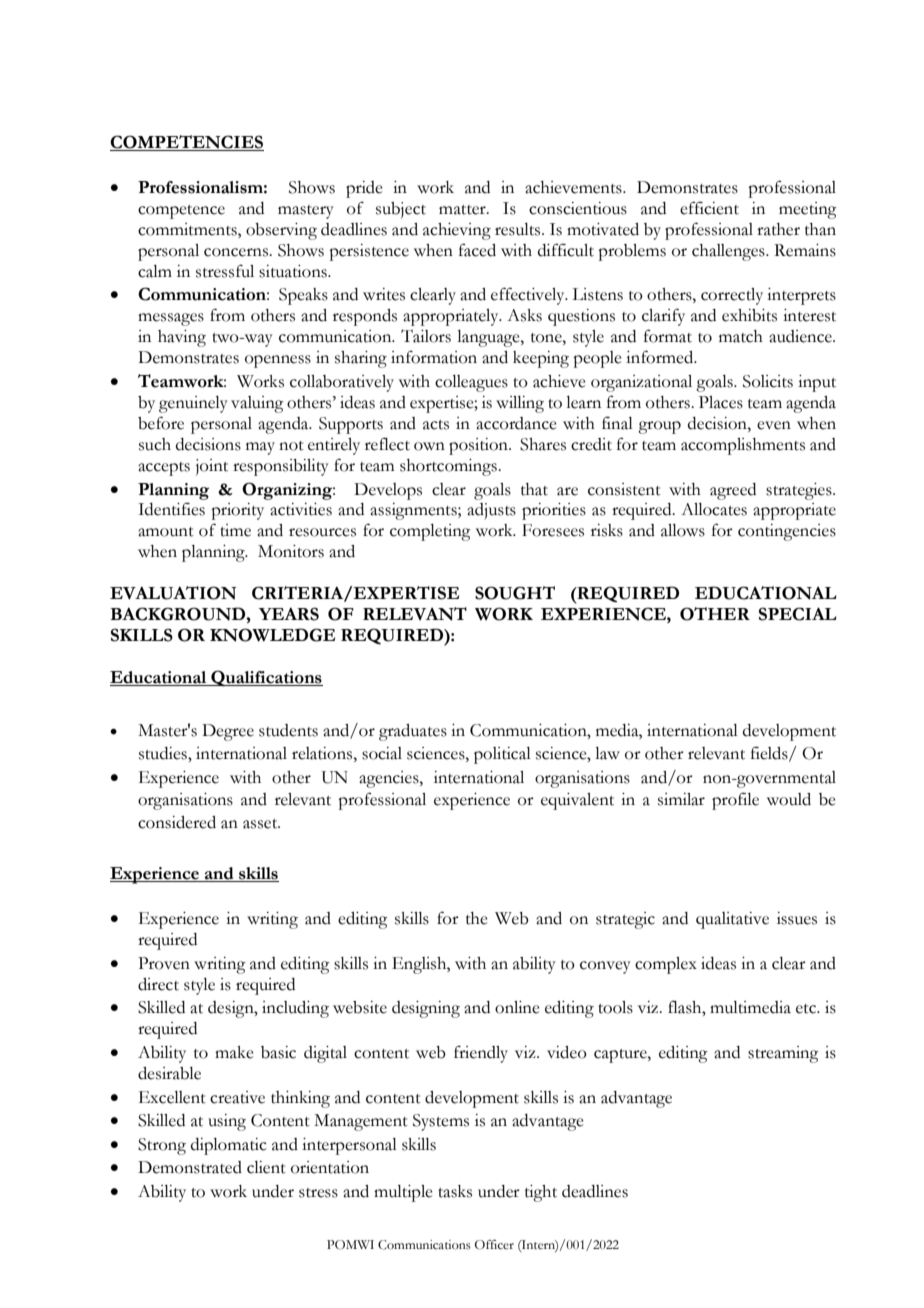 This screenshot has height=1308, width=924. What do you see at coordinates (709, 208) in the screenshot?
I see `efficient` at bounding box center [709, 208].
